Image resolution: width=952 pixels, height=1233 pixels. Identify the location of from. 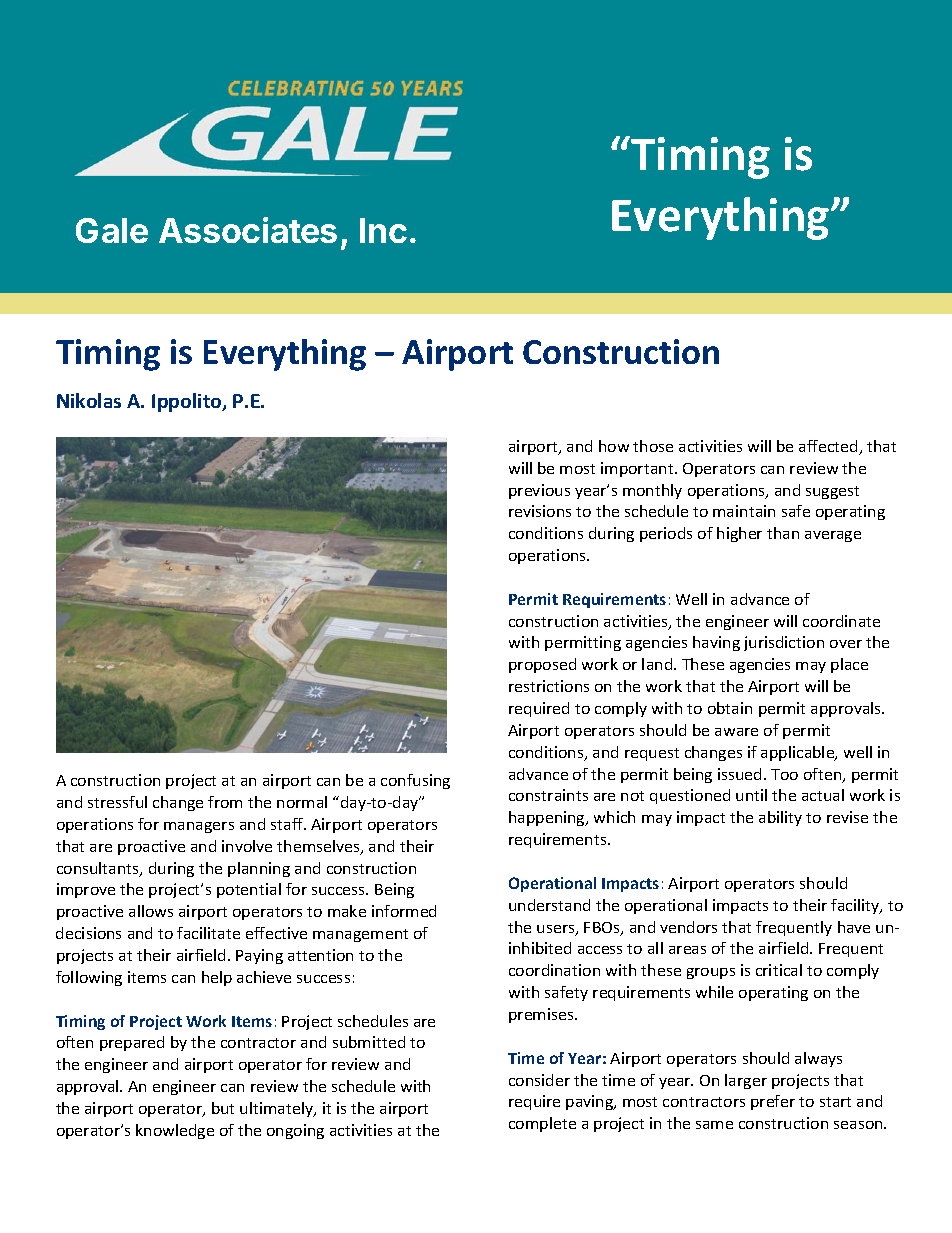
(225, 802).
